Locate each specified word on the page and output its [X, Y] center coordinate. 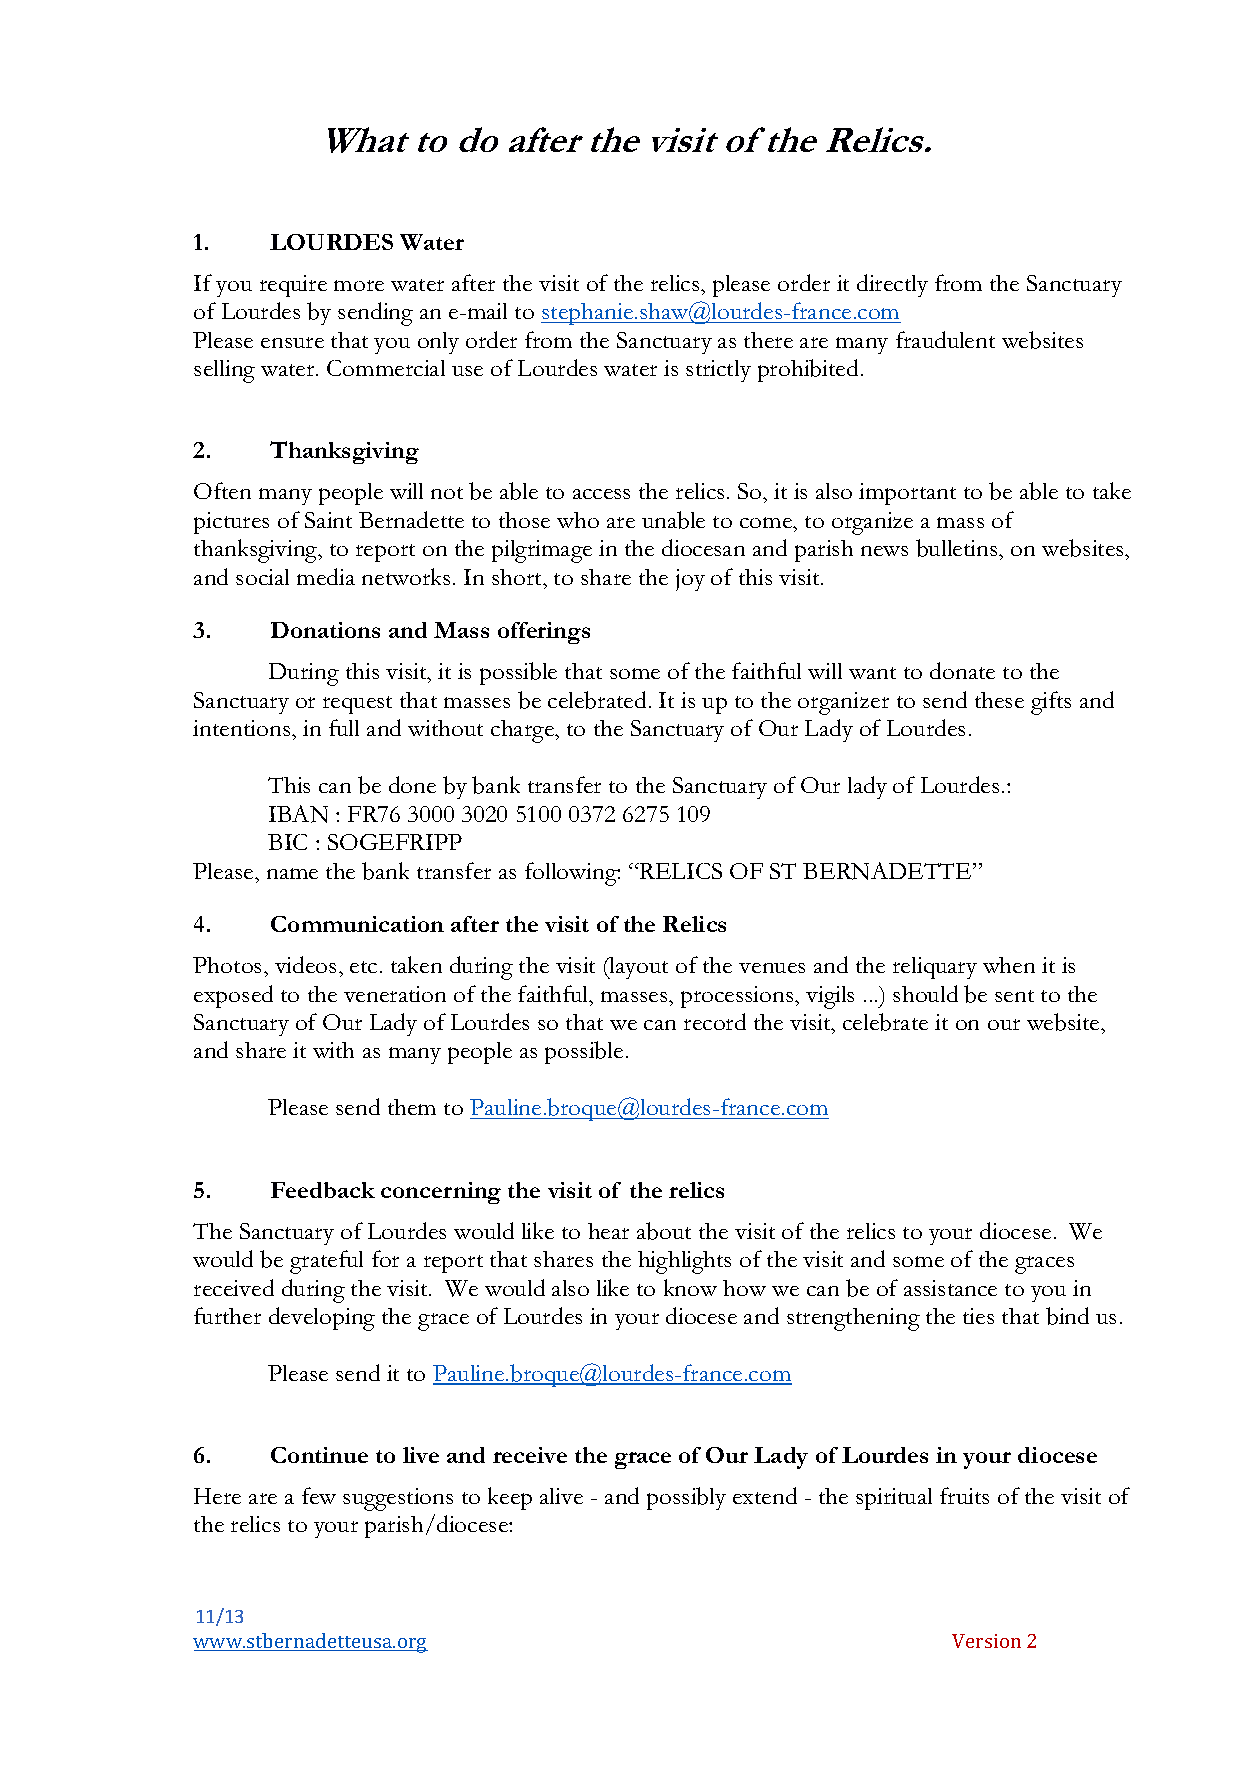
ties [978, 1316]
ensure [292, 342]
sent [1014, 996]
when [1009, 965]
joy [690, 580]
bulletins [958, 548]
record [715, 1021]
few [319, 1495]
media [326, 576]
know [690, 1287]
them [412, 1107]
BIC [287, 842]
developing [322, 1319]
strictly [718, 371]
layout [638, 968]
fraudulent [945, 339]
